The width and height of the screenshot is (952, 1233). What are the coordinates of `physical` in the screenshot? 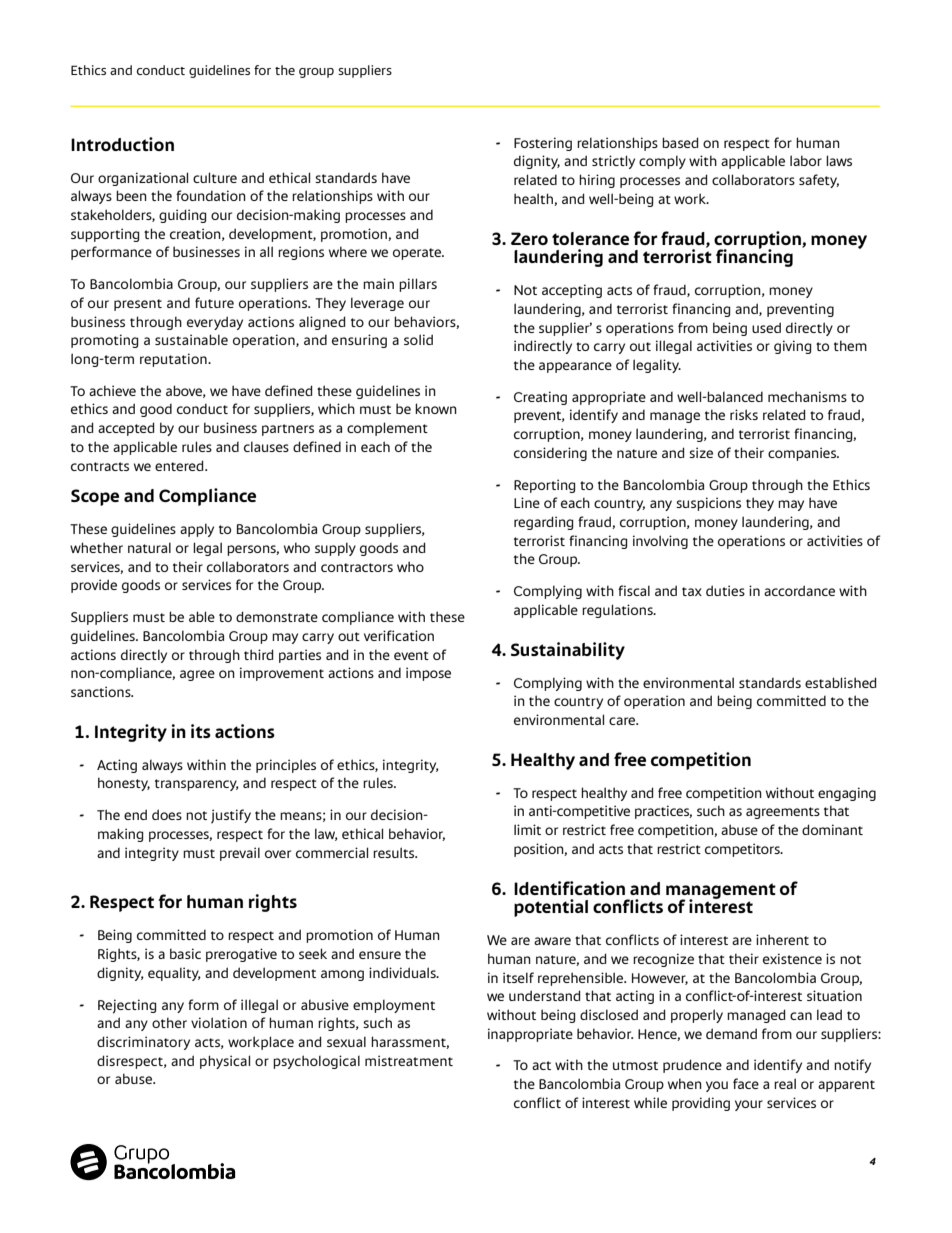 It's located at (225, 1062).
